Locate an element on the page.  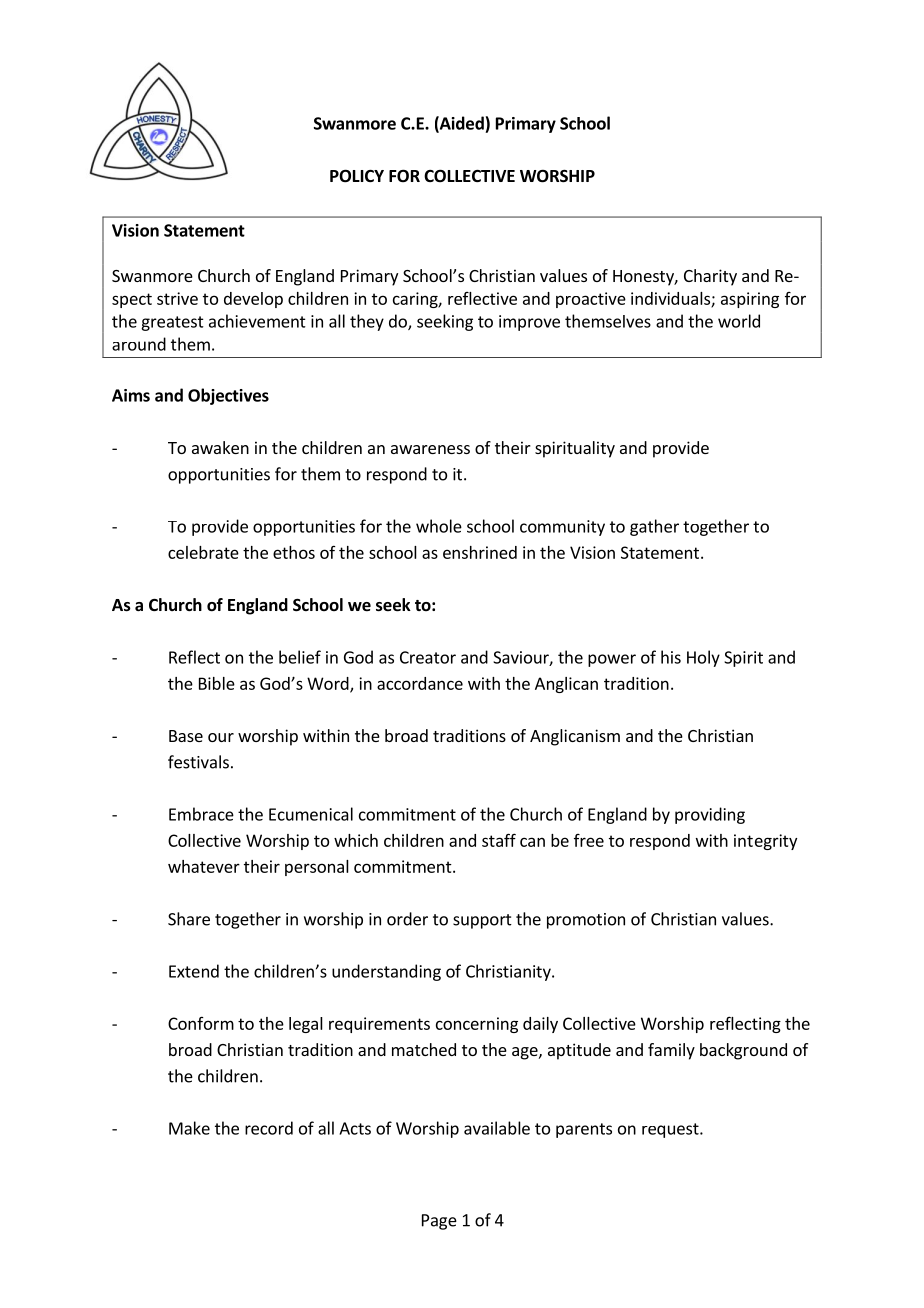
gather is located at coordinates (654, 527).
